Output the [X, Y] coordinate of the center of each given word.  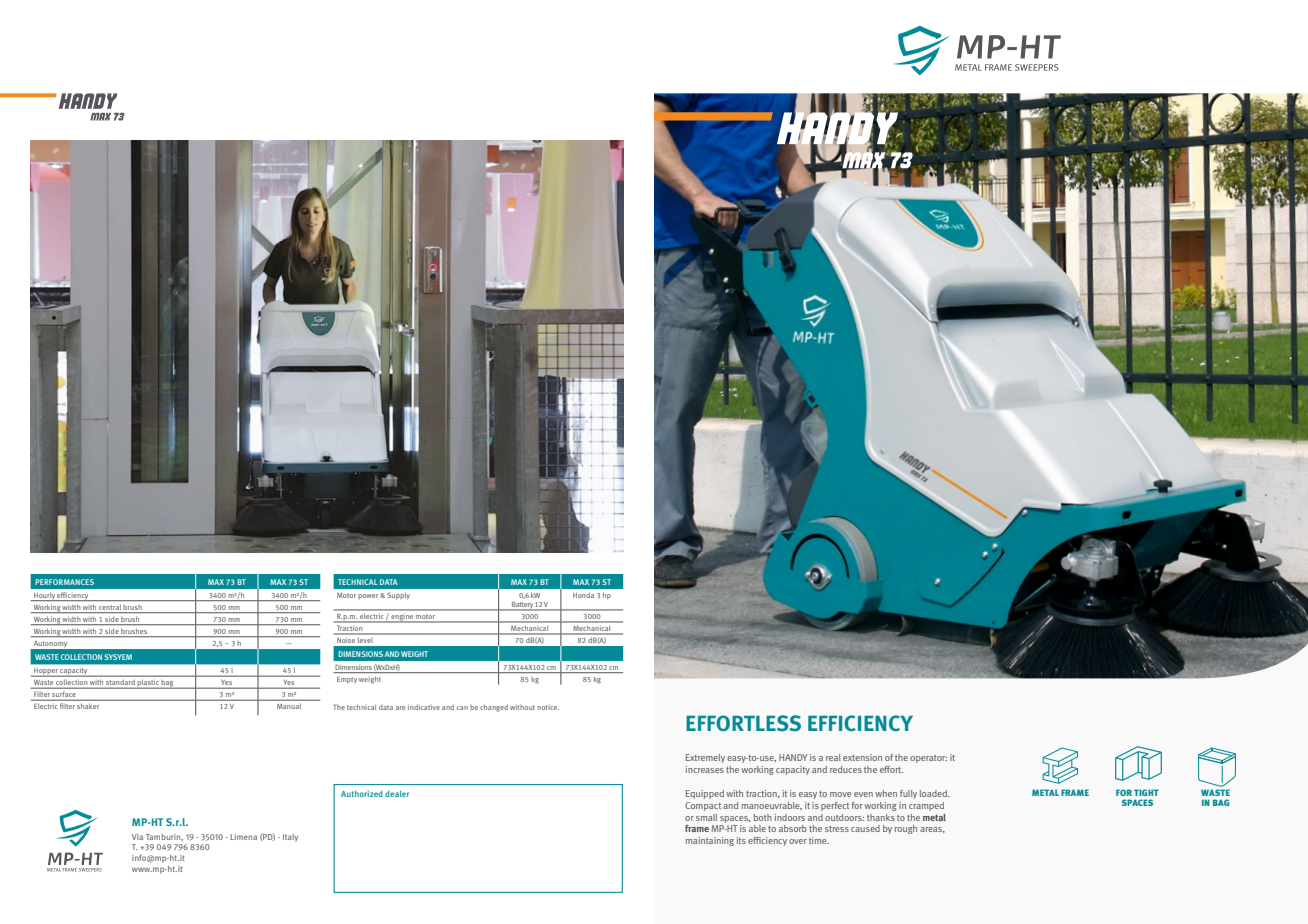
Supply [398, 596]
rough [906, 829]
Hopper [46, 672]
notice [548, 707]
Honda [583, 595]
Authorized [362, 793]
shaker [88, 706]
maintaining [710, 841]
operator [928, 759]
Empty [347, 680]
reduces [846, 769]
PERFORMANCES [64, 582]
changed [494, 708]
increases [705, 769]
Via [137, 837]
